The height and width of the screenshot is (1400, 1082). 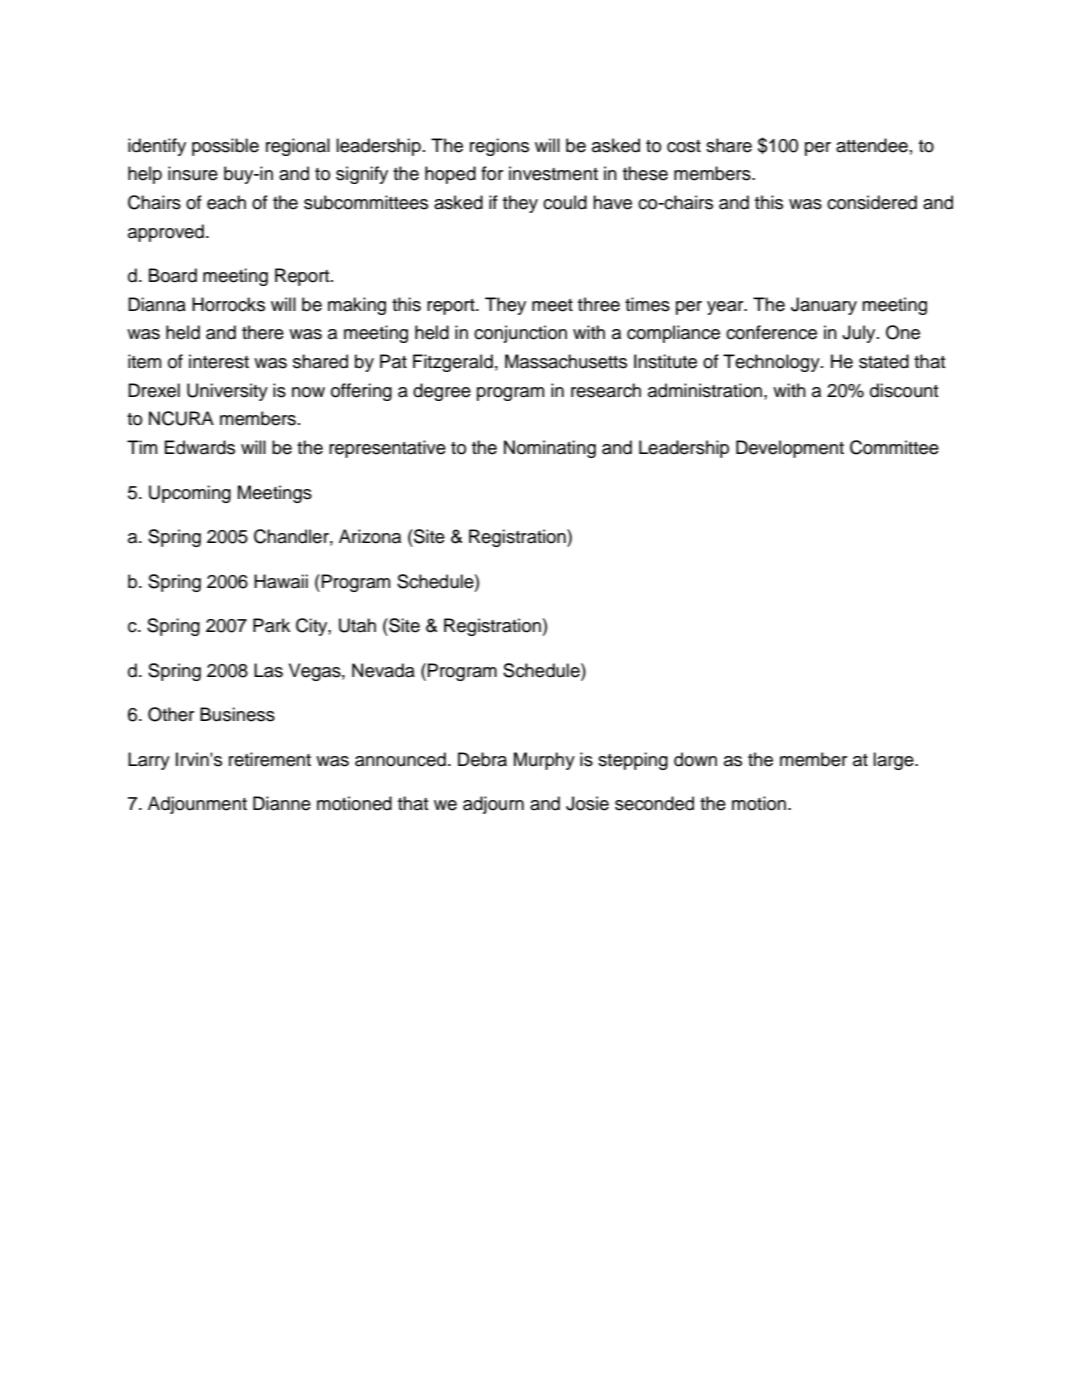 What do you see at coordinates (282, 803) in the screenshot?
I see `Dianne` at bounding box center [282, 803].
